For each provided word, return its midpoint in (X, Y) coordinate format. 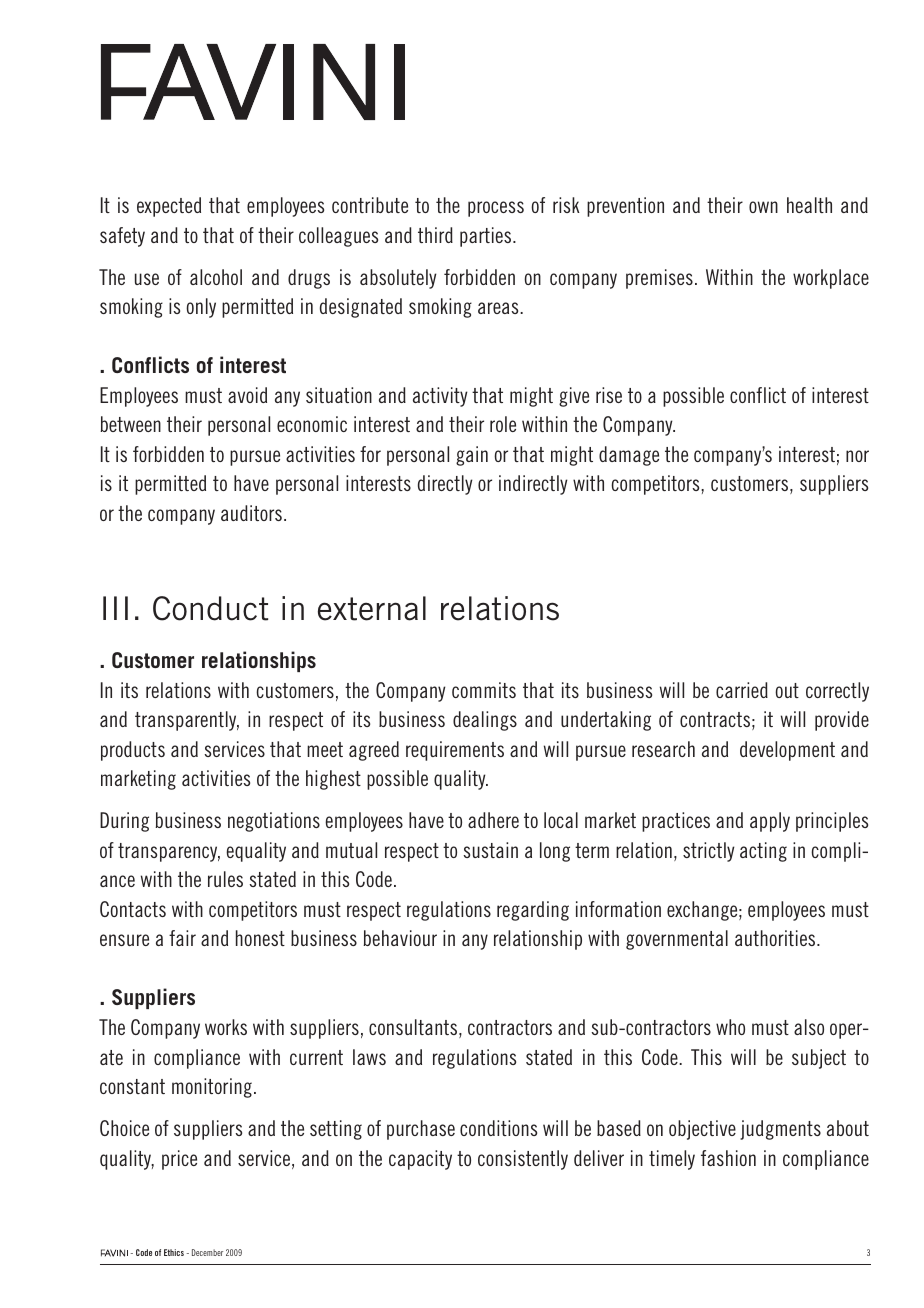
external (372, 608)
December (207, 1252)
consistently (523, 1160)
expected (169, 207)
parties (487, 237)
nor (857, 456)
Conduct (210, 608)
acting (763, 852)
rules (225, 879)
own (763, 207)
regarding (533, 911)
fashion (728, 1158)
